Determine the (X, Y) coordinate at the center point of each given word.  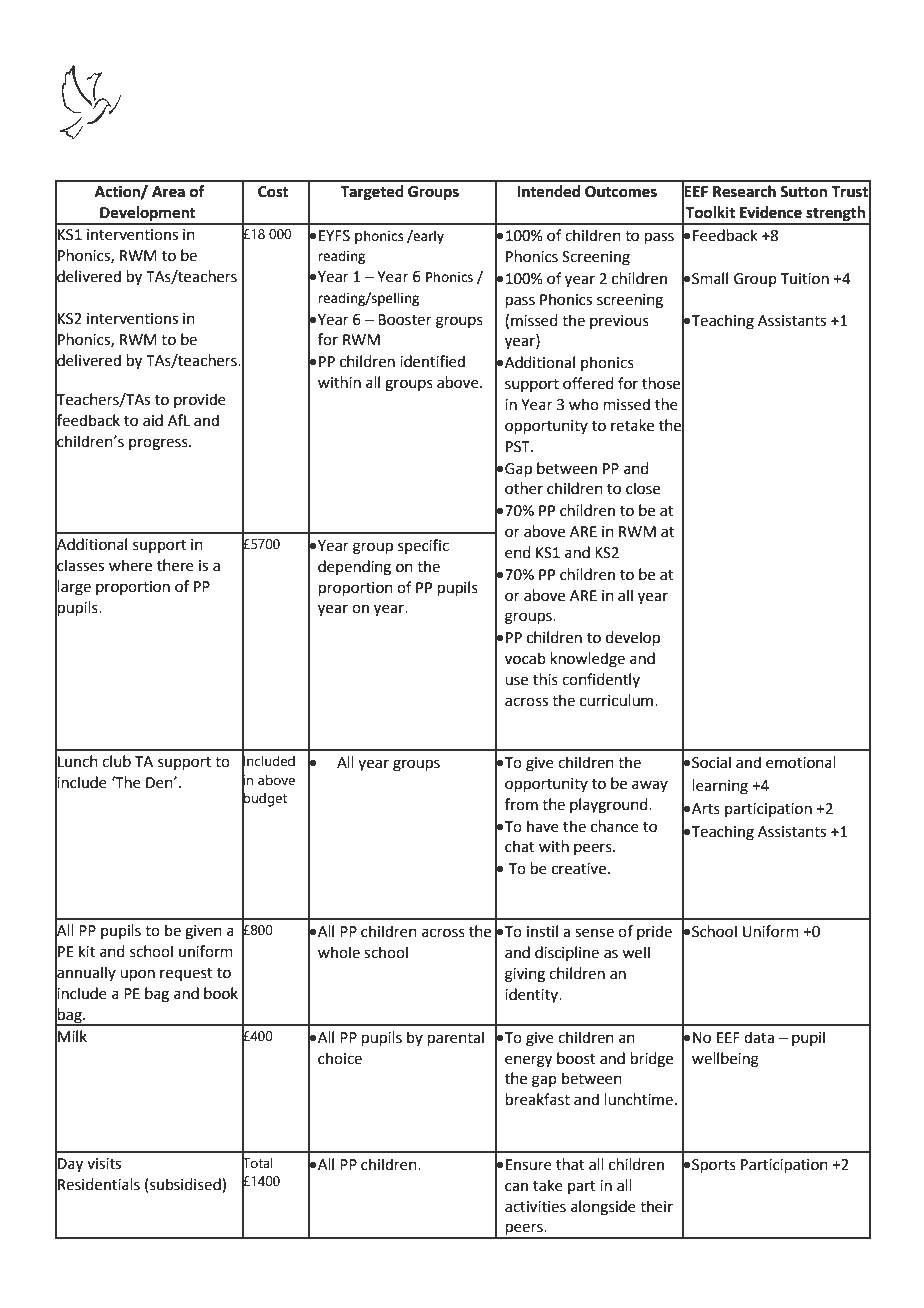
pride (654, 932)
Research (744, 191)
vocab (525, 658)
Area (168, 192)
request (186, 974)
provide (200, 400)
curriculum (618, 700)
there (175, 565)
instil (542, 931)
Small (710, 278)
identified (432, 361)
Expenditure (501, 119)
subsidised (186, 1184)
